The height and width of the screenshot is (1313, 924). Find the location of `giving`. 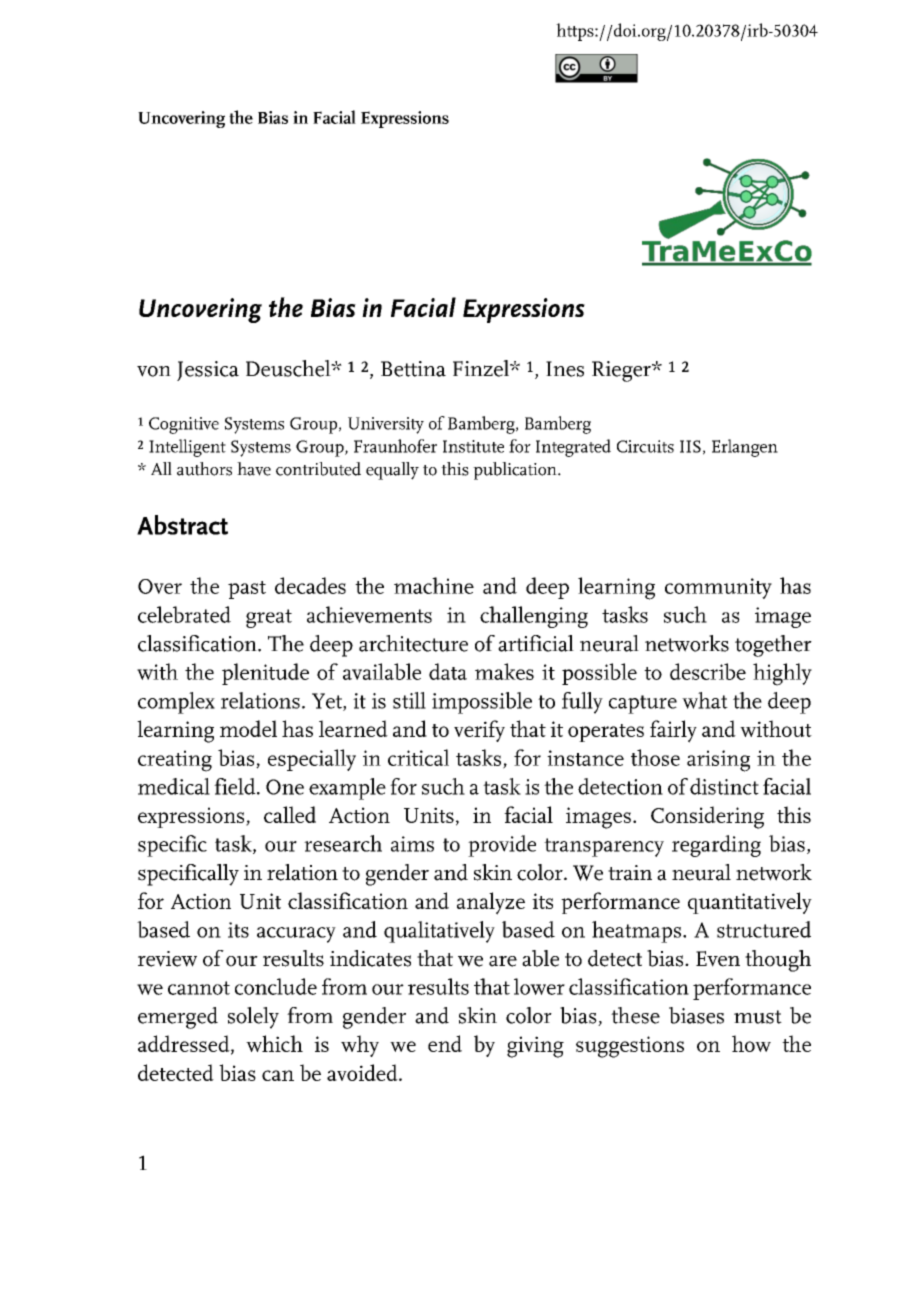

giving is located at coordinates (535, 1047).
